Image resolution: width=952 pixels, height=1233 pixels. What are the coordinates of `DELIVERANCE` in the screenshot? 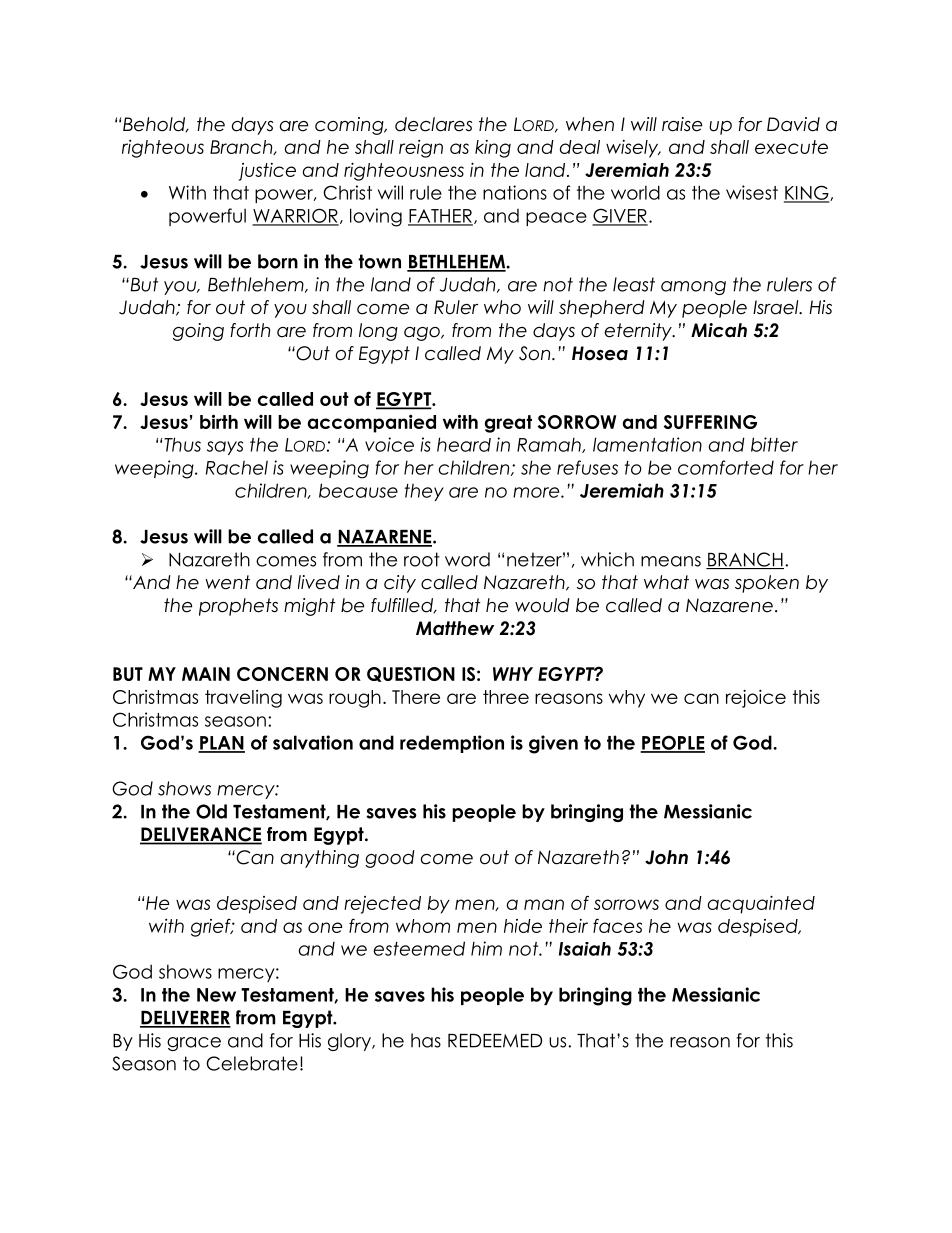 It's located at (201, 835).
